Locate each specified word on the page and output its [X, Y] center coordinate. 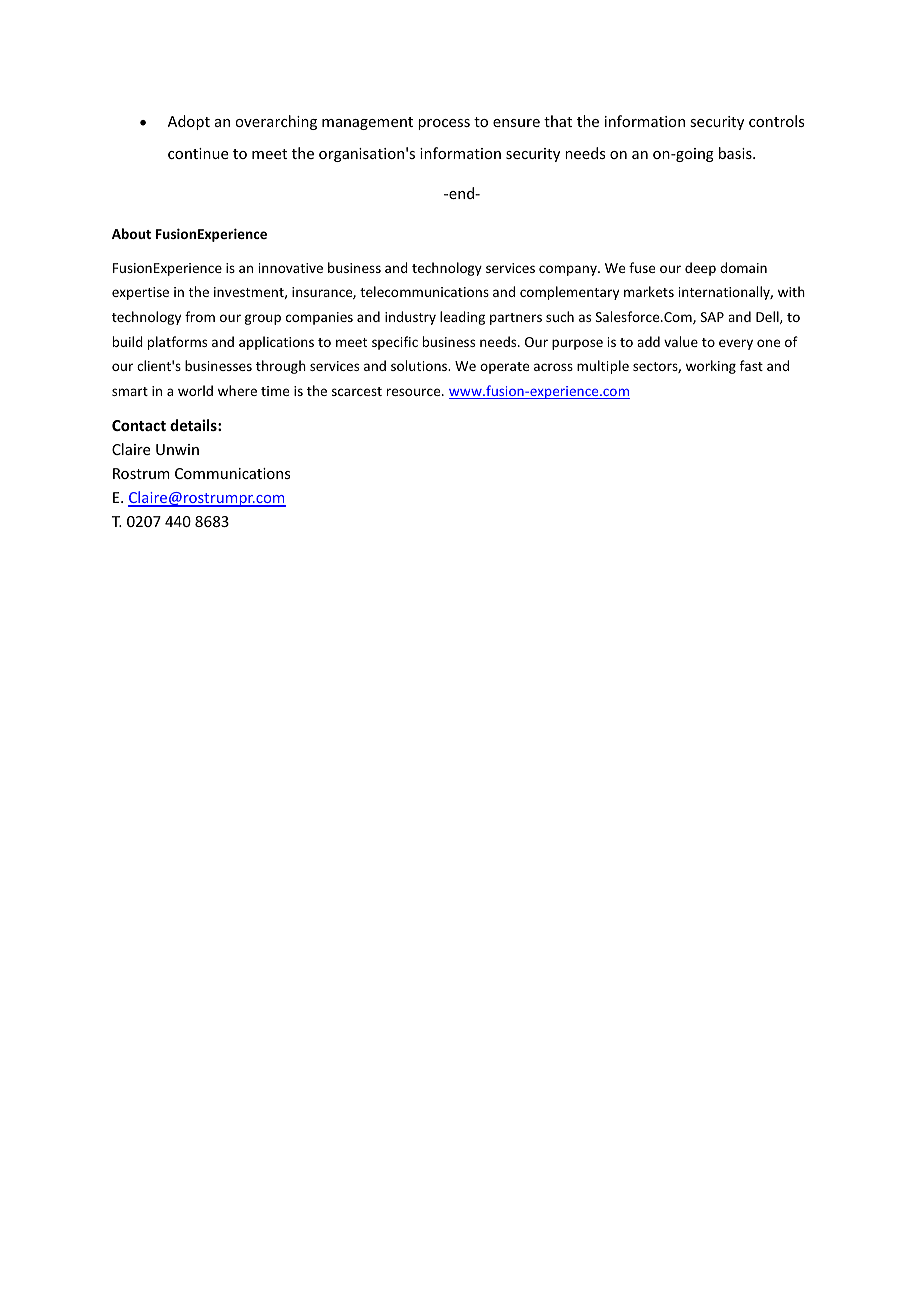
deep [700, 269]
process [444, 124]
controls [776, 121]
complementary [569, 293]
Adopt [189, 122]
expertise [140, 293]
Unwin [177, 449]
